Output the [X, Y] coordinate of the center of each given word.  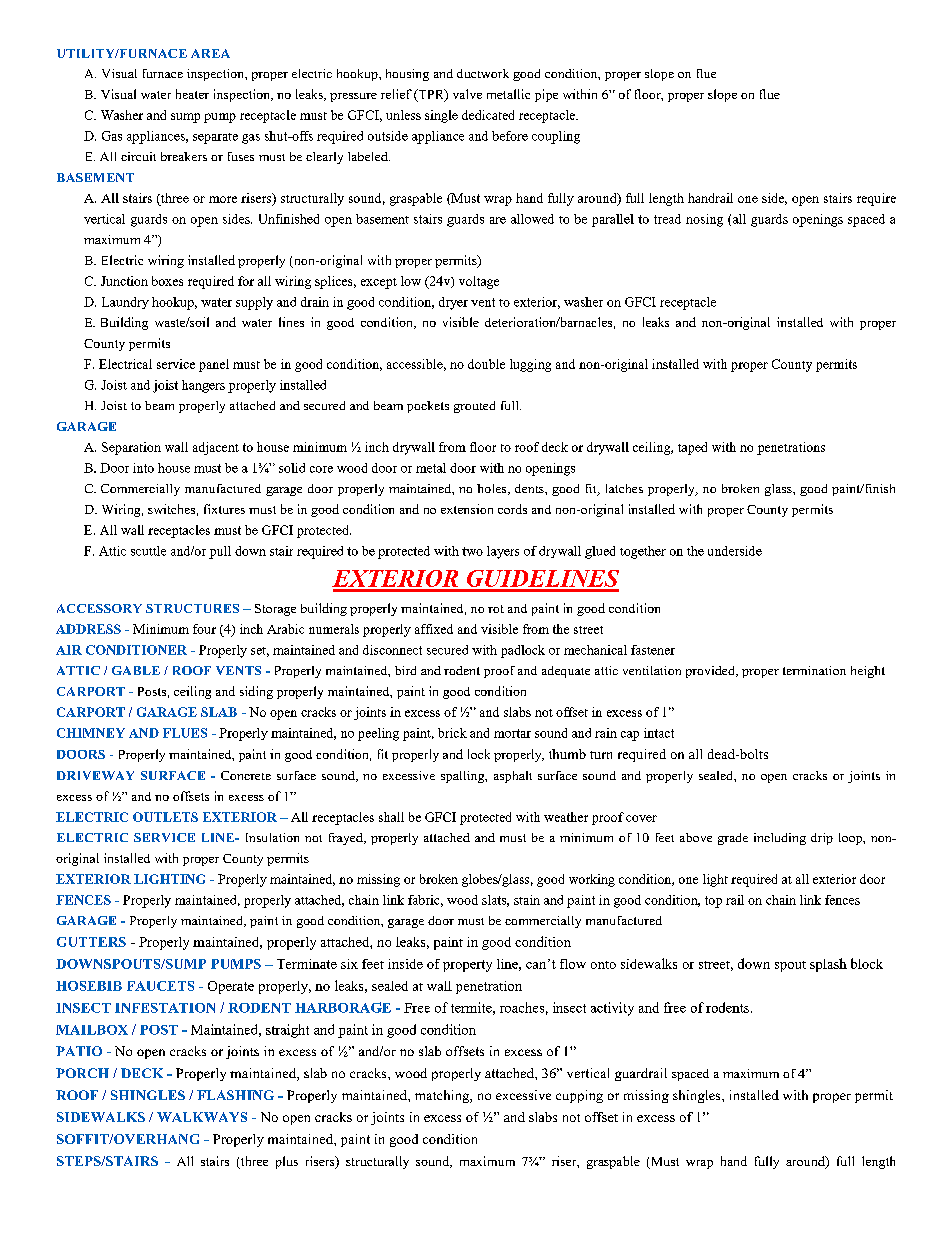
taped [692, 448]
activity [612, 1009]
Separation [131, 448]
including [780, 839]
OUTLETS [165, 817]
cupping [579, 1096]
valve [467, 94]
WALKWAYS [202, 1117]
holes [493, 489]
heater [192, 94]
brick [452, 733]
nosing [704, 220]
